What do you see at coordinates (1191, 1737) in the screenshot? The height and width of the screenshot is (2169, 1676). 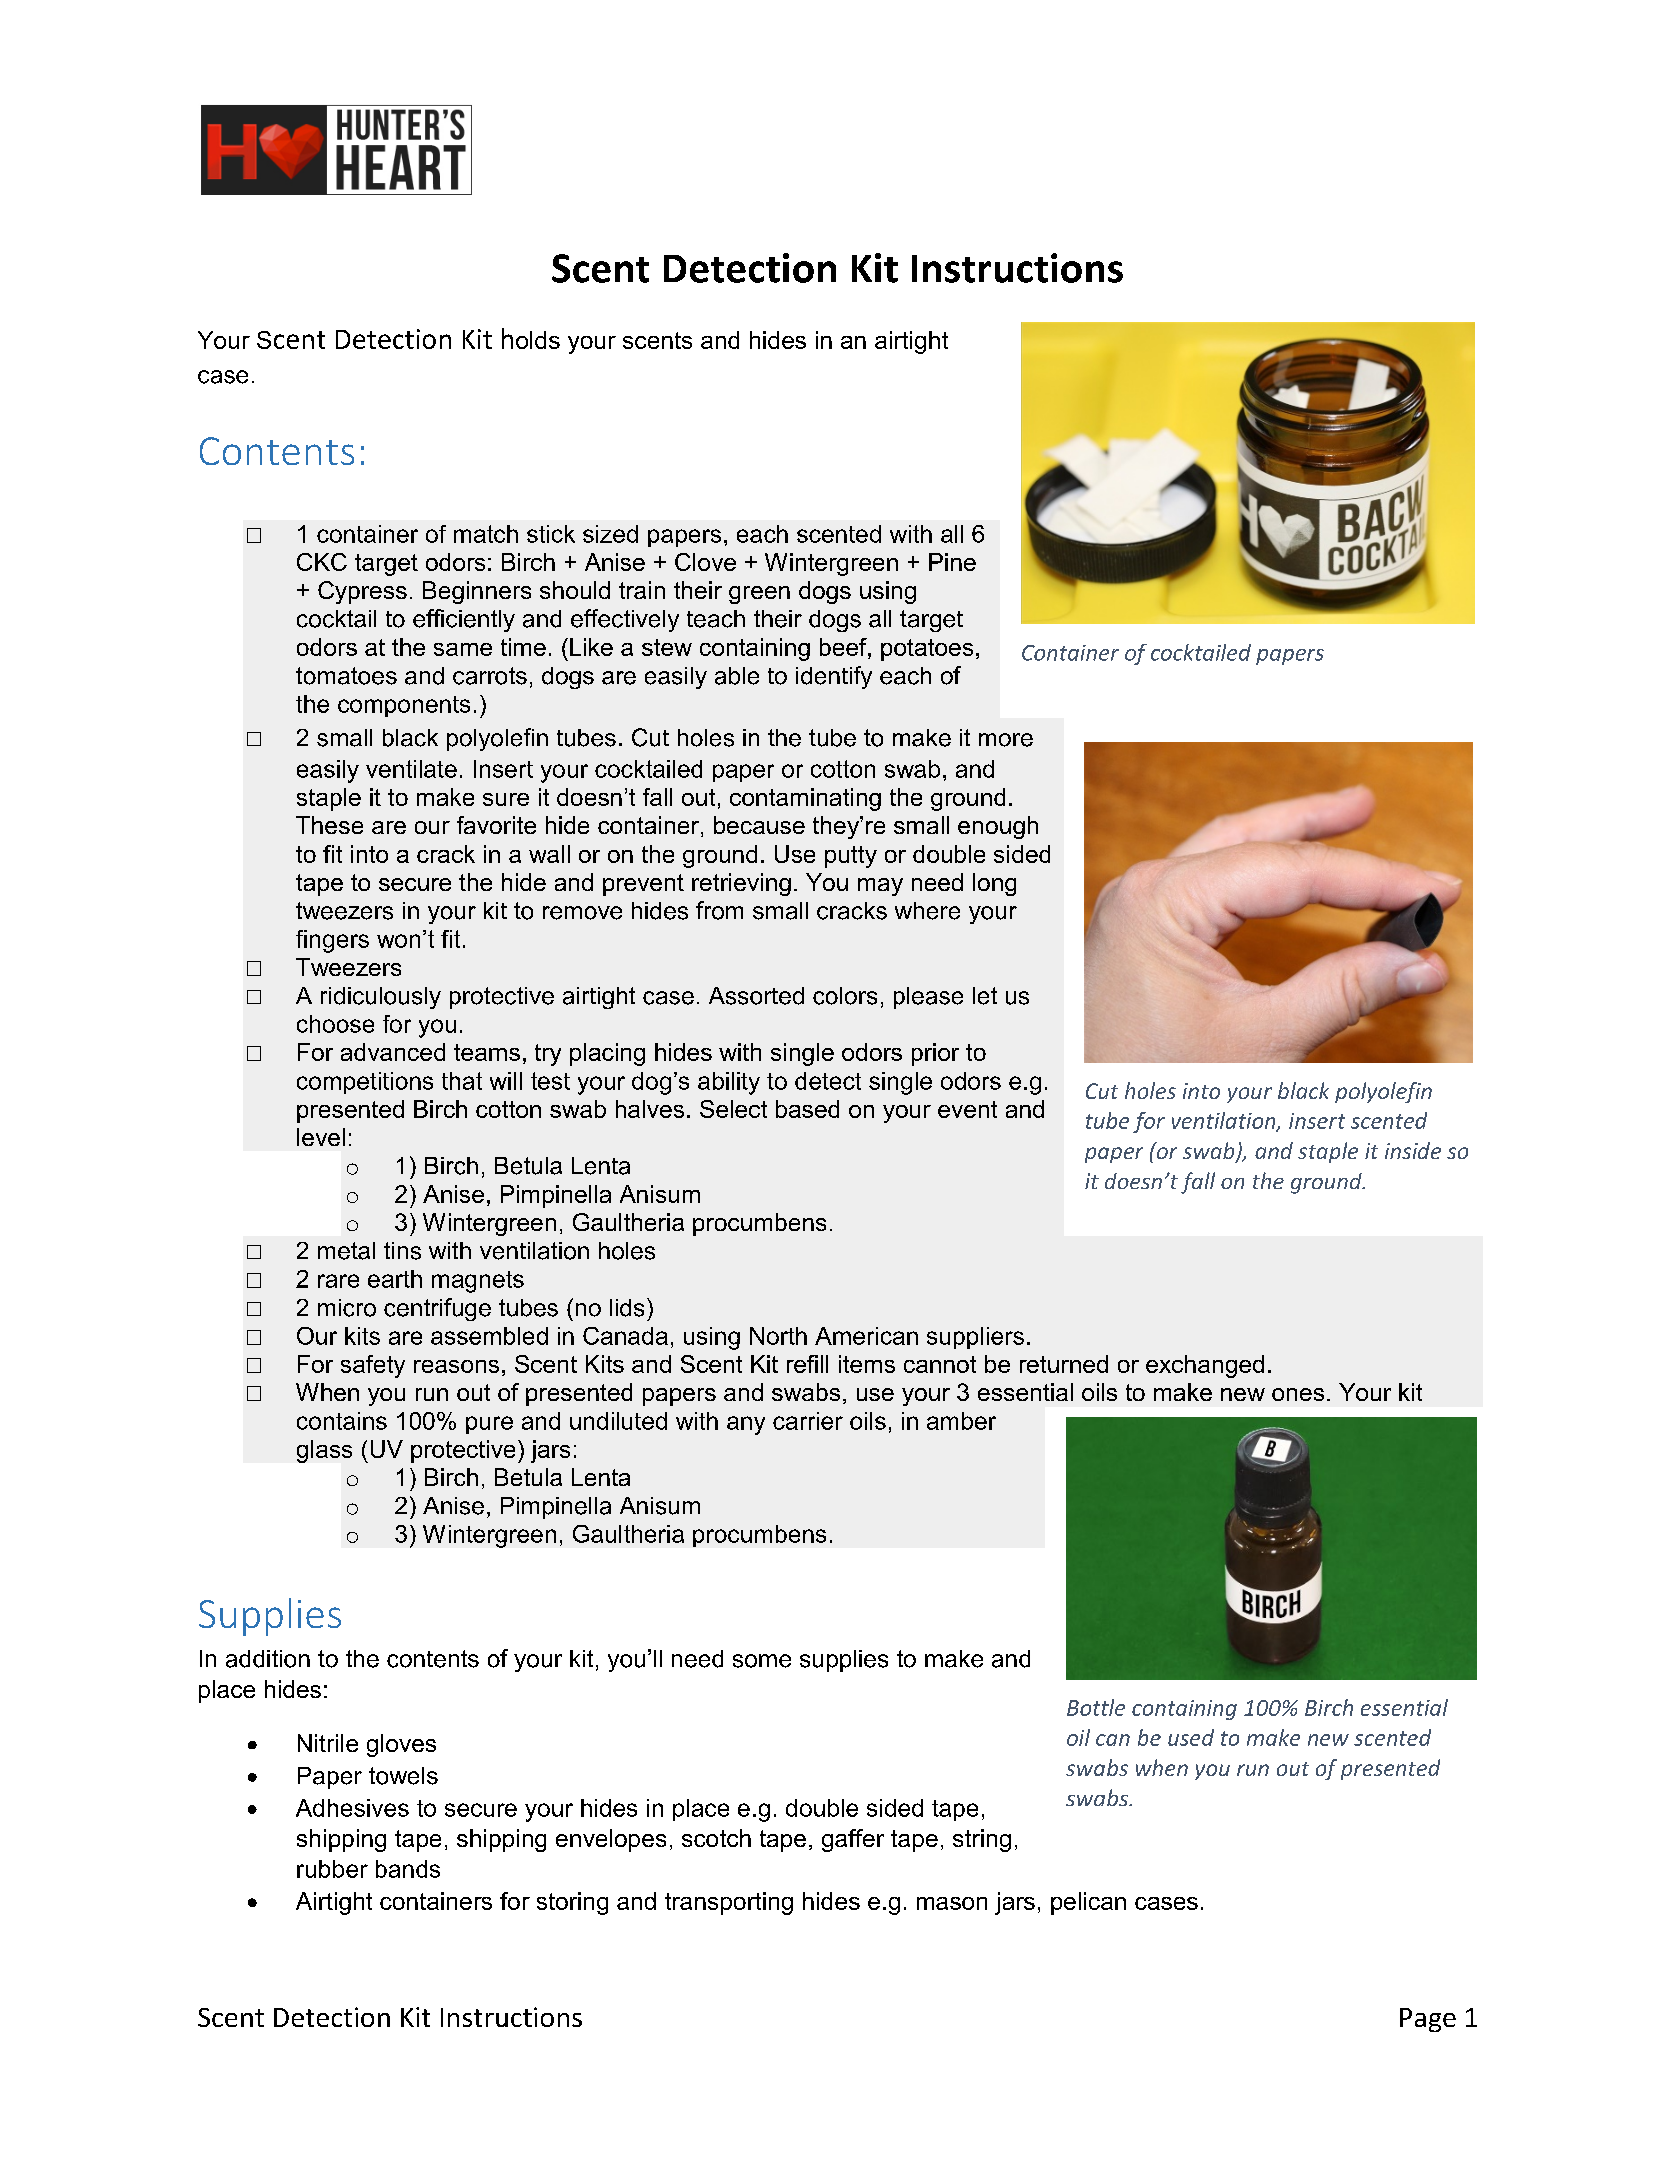 I see `used` at bounding box center [1191, 1737].
